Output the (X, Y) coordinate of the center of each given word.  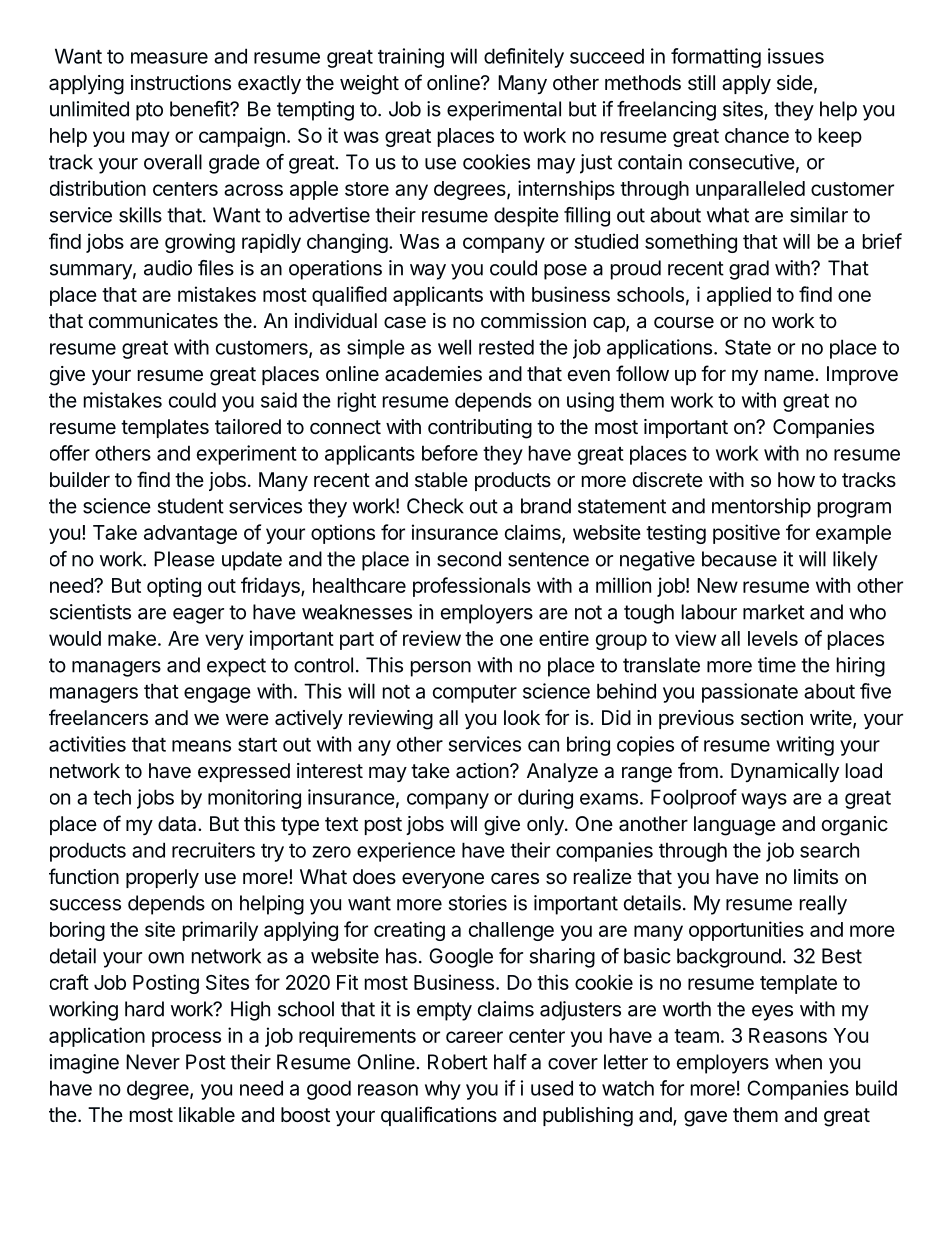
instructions (181, 83)
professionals (472, 587)
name (790, 375)
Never (153, 1062)
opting (174, 587)
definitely (524, 58)
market (774, 612)
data (178, 824)
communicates (153, 321)
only (546, 825)
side (795, 82)
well (454, 347)
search (829, 850)
